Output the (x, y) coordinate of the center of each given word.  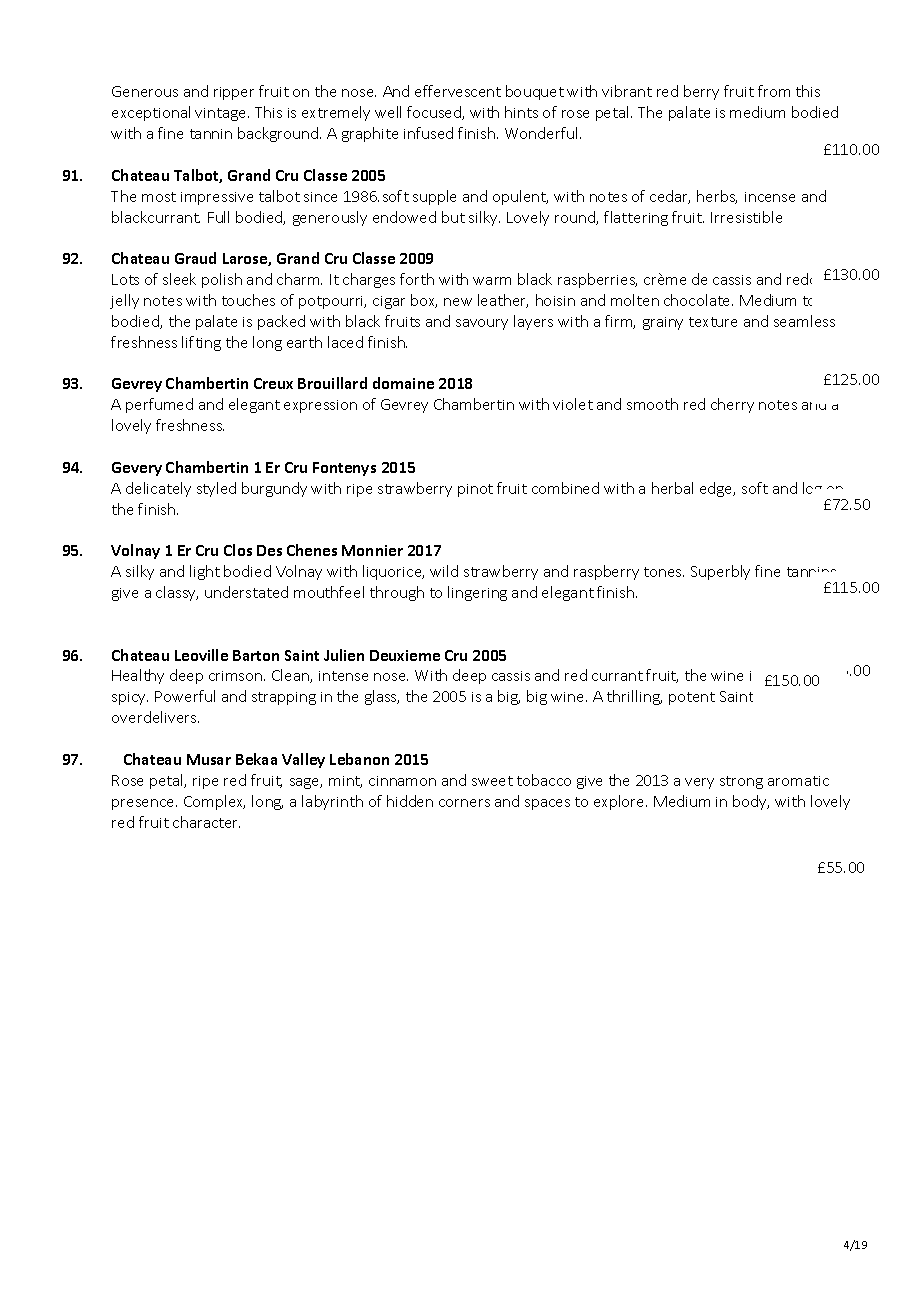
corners (464, 803)
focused (435, 113)
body (751, 802)
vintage (222, 114)
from (774, 91)
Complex (214, 802)
